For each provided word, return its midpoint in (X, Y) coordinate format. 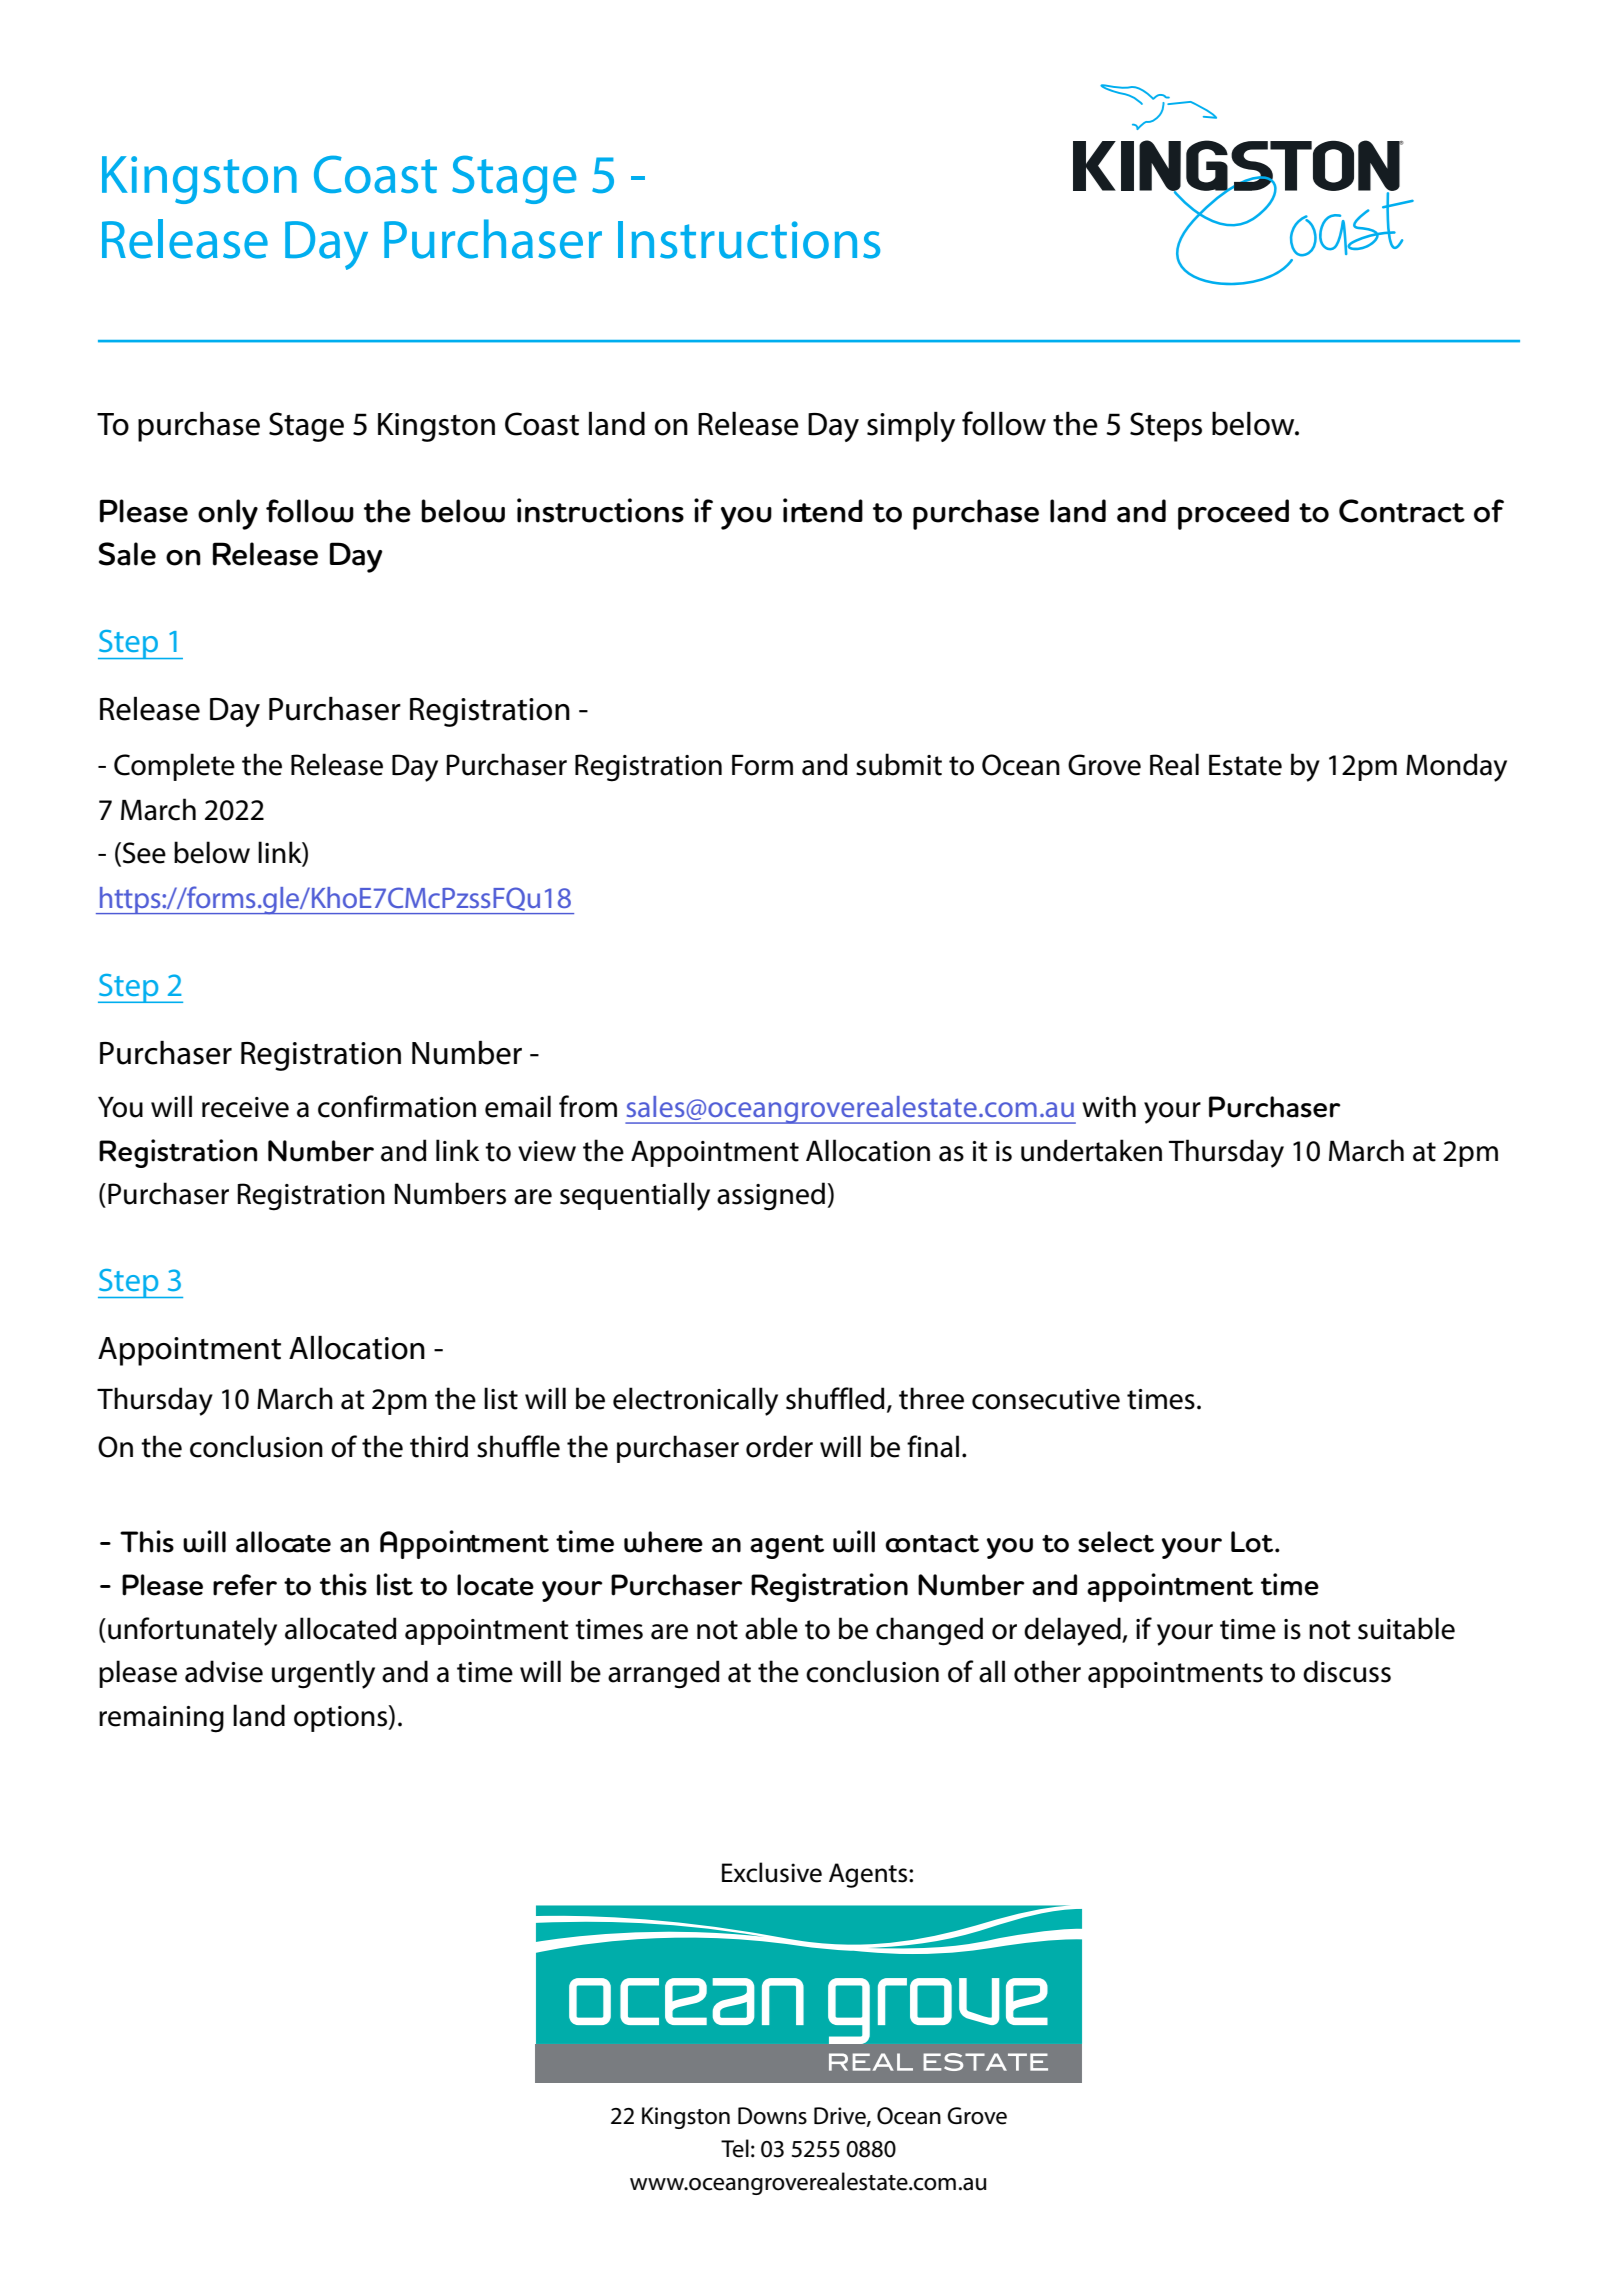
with (1109, 1106)
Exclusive (772, 1872)
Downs (772, 2116)
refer (245, 1585)
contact (932, 1544)
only (228, 514)
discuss (1347, 1671)
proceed (1233, 514)
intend (823, 510)
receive (245, 1107)
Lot (1253, 1542)
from (588, 1106)
